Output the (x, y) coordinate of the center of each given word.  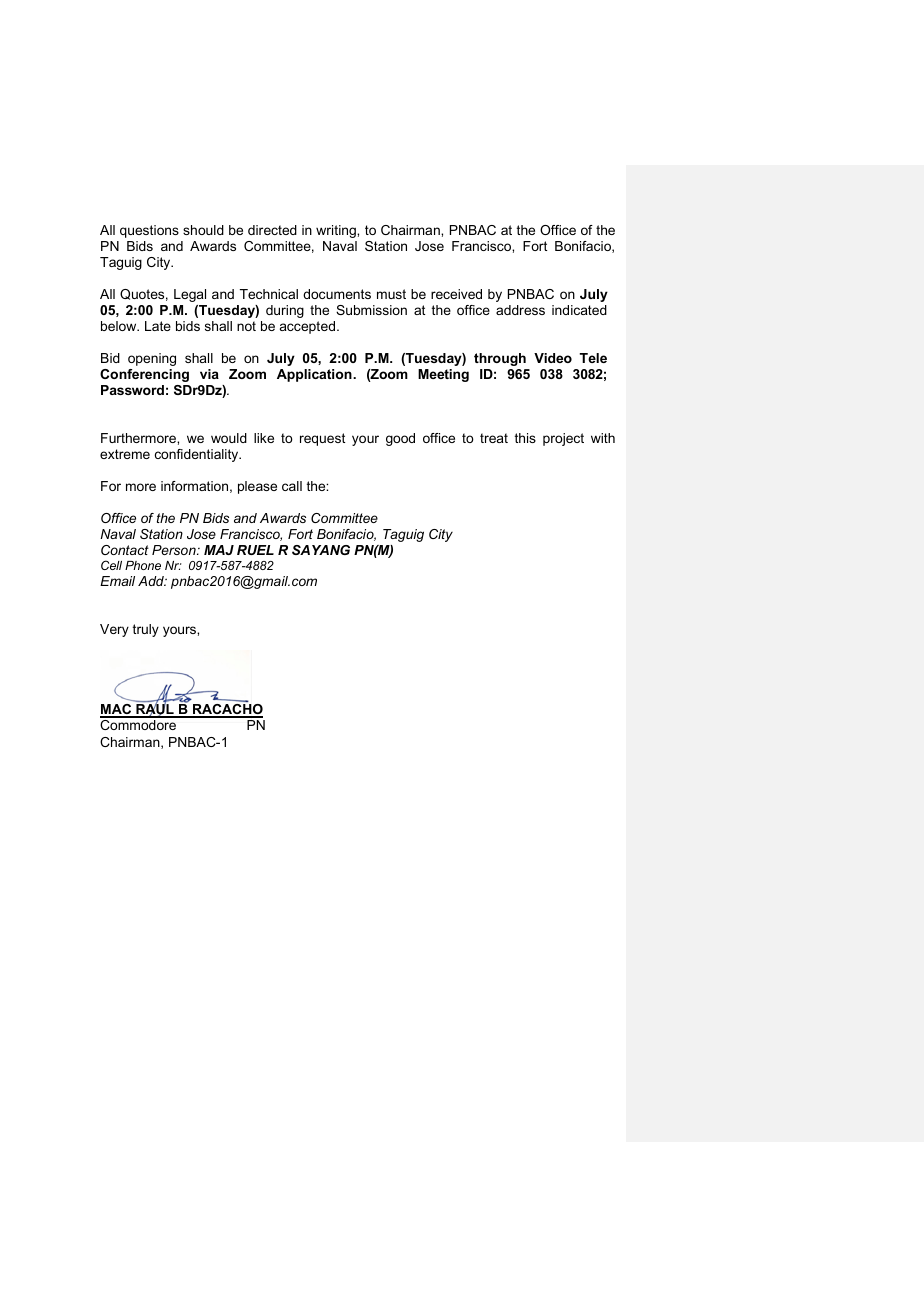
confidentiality (198, 455)
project (563, 439)
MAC (117, 711)
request (322, 439)
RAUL (155, 710)
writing (337, 231)
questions (149, 231)
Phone (143, 565)
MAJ (219, 550)
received (456, 294)
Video (553, 358)
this (525, 438)
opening (152, 359)
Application (315, 375)
